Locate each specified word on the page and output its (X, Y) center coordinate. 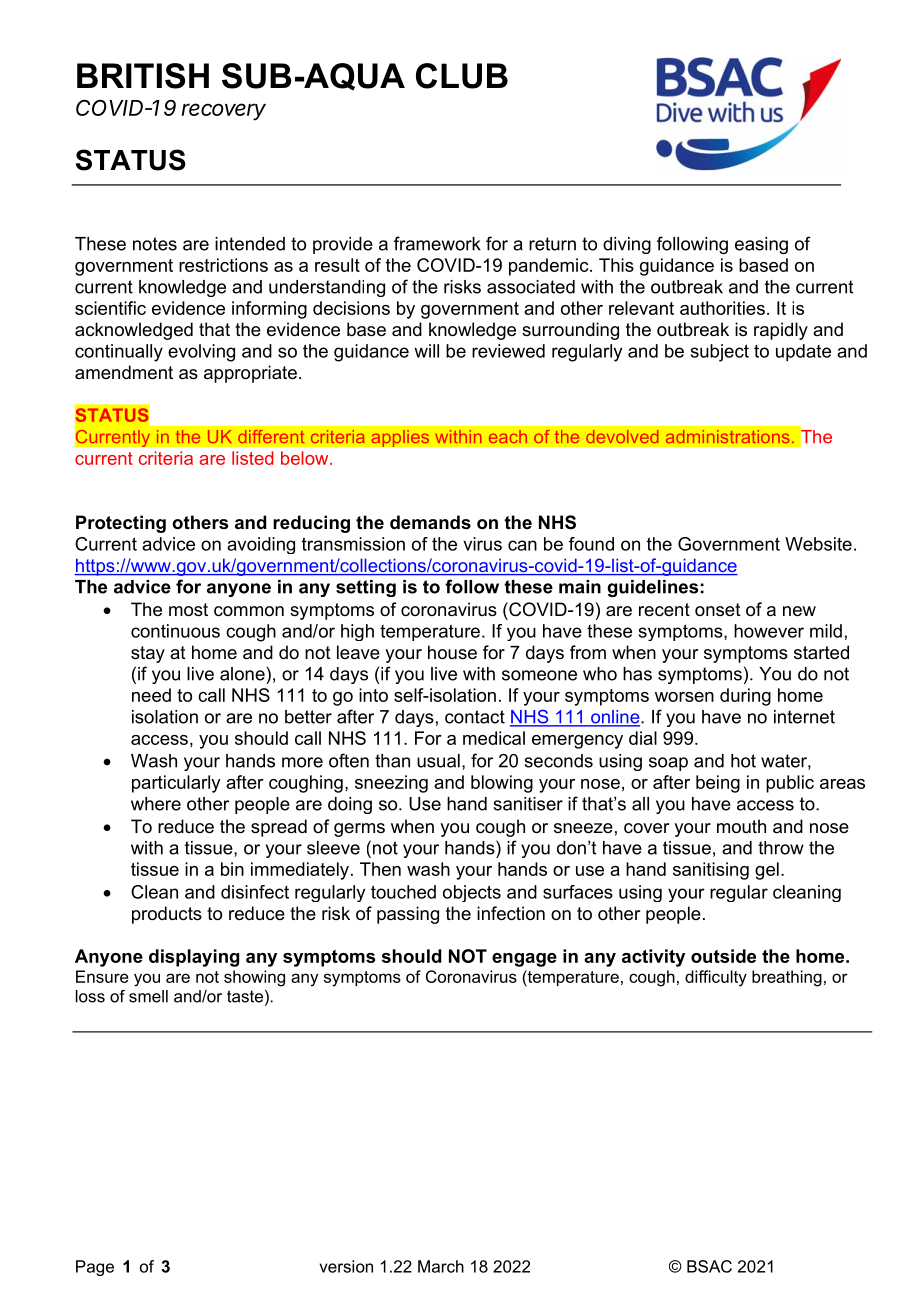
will (426, 351)
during (745, 697)
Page (95, 1268)
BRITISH (143, 76)
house (452, 652)
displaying (194, 958)
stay (148, 654)
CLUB (462, 76)
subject (720, 353)
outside (723, 956)
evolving (201, 353)
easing (761, 245)
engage (524, 960)
